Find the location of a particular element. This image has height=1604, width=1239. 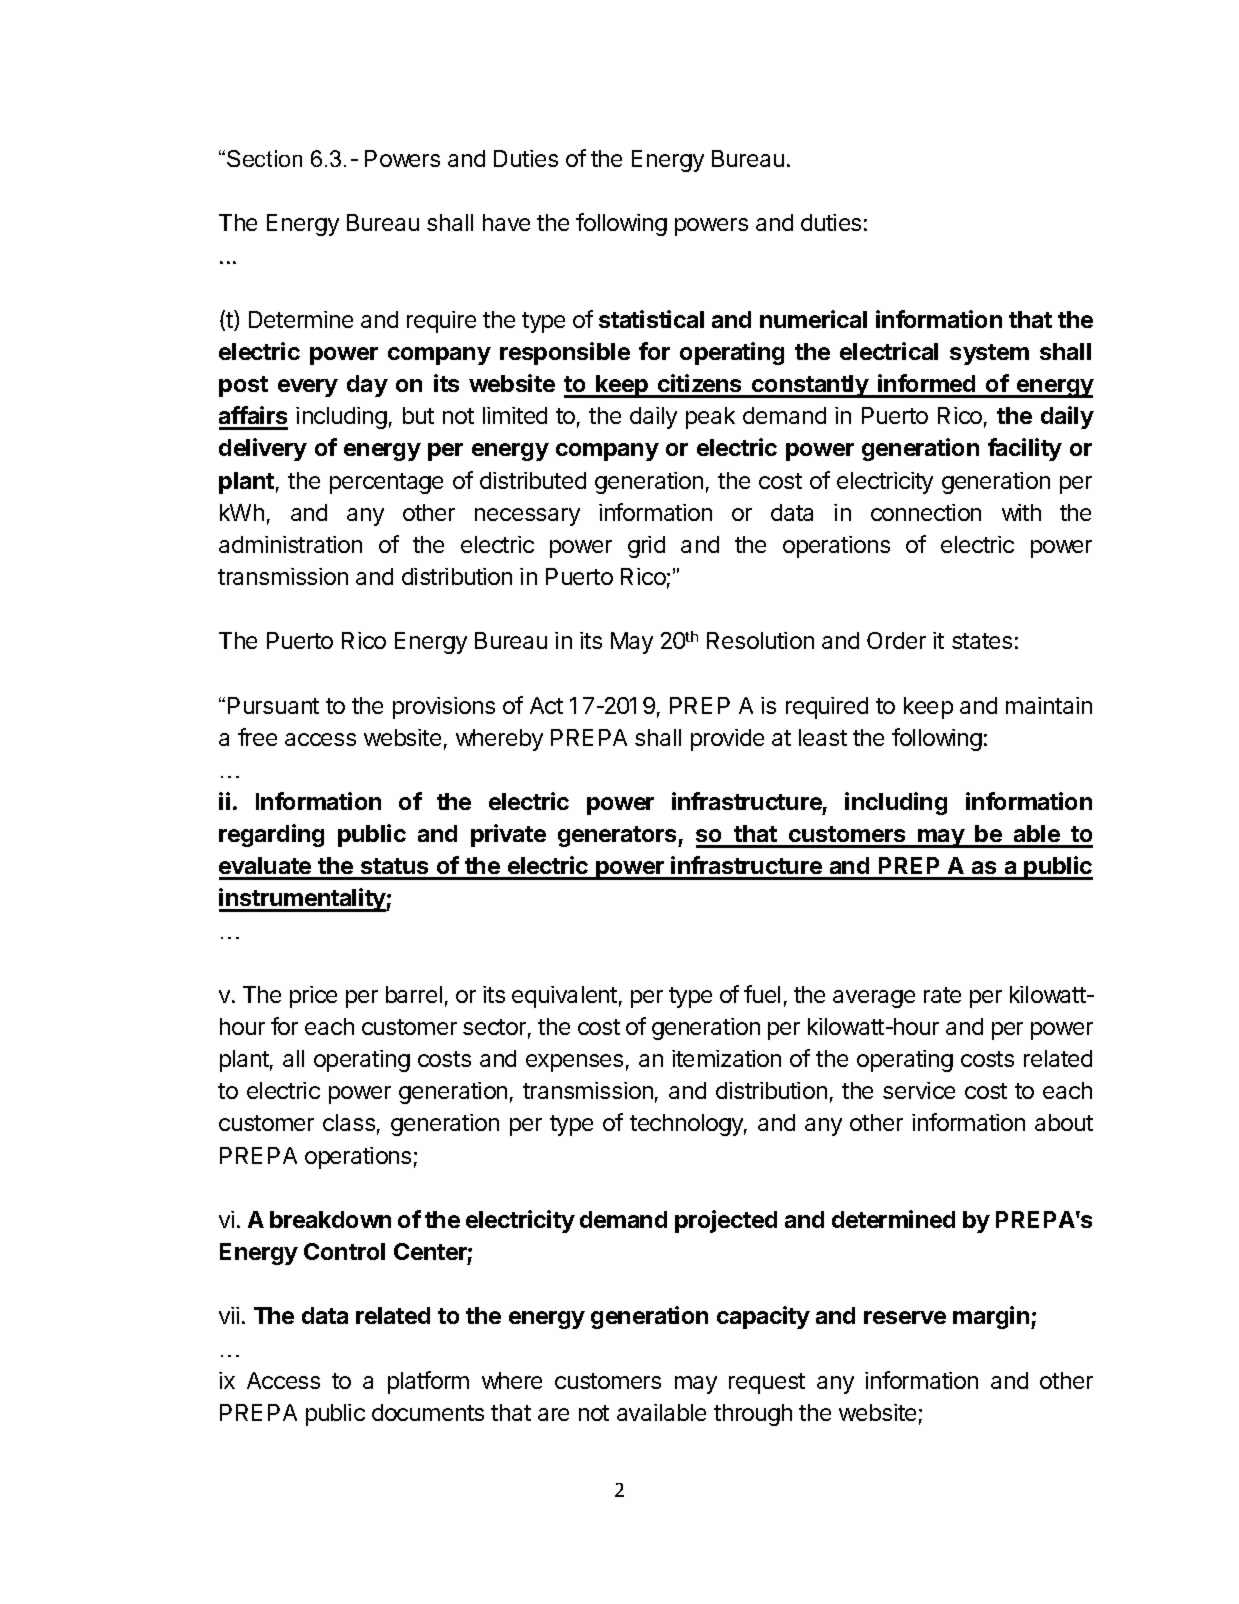

equivalent is located at coordinates (564, 997).
